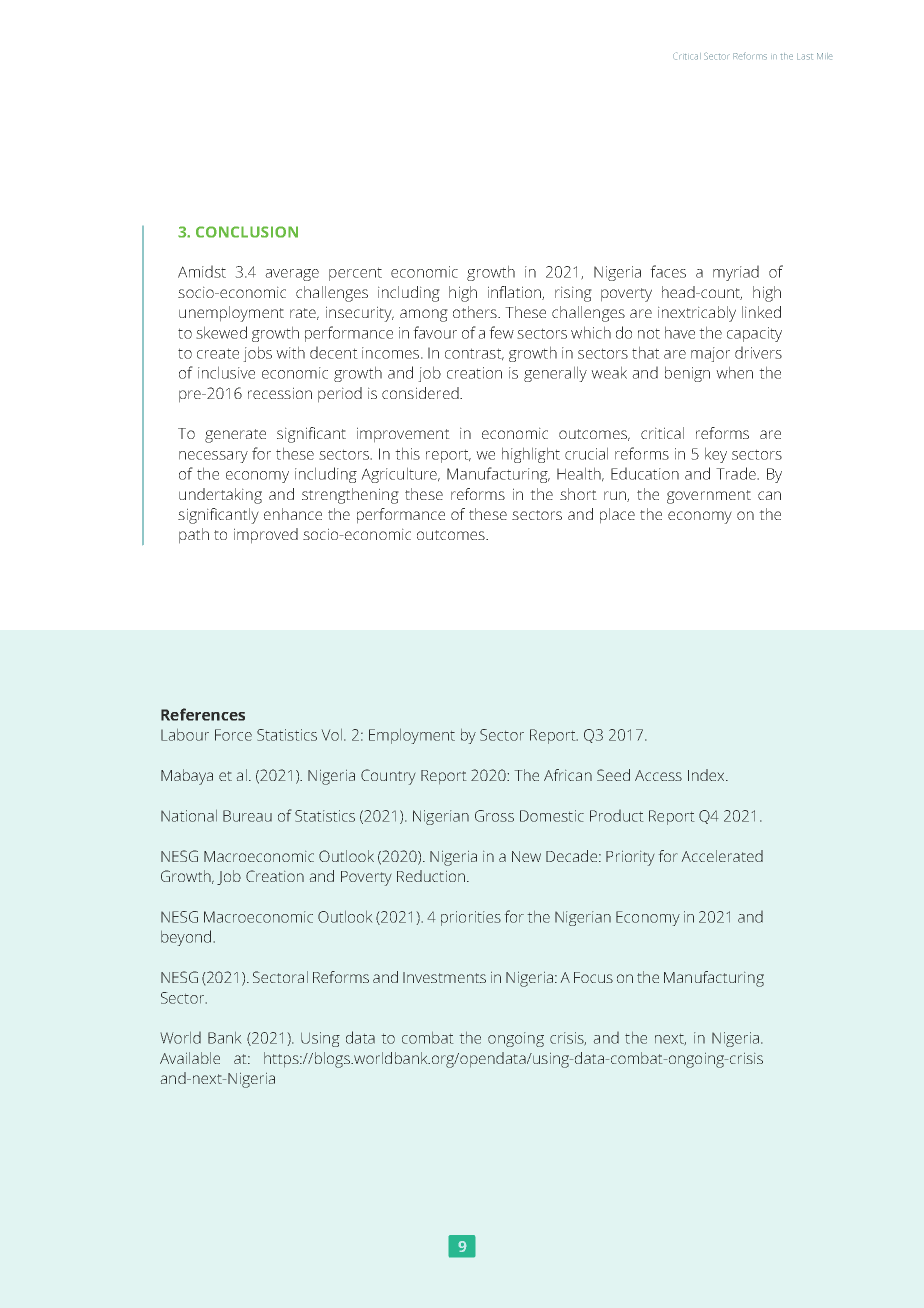 The width and height of the image is (924, 1308). What do you see at coordinates (257, 354) in the image?
I see `jobs` at bounding box center [257, 354].
